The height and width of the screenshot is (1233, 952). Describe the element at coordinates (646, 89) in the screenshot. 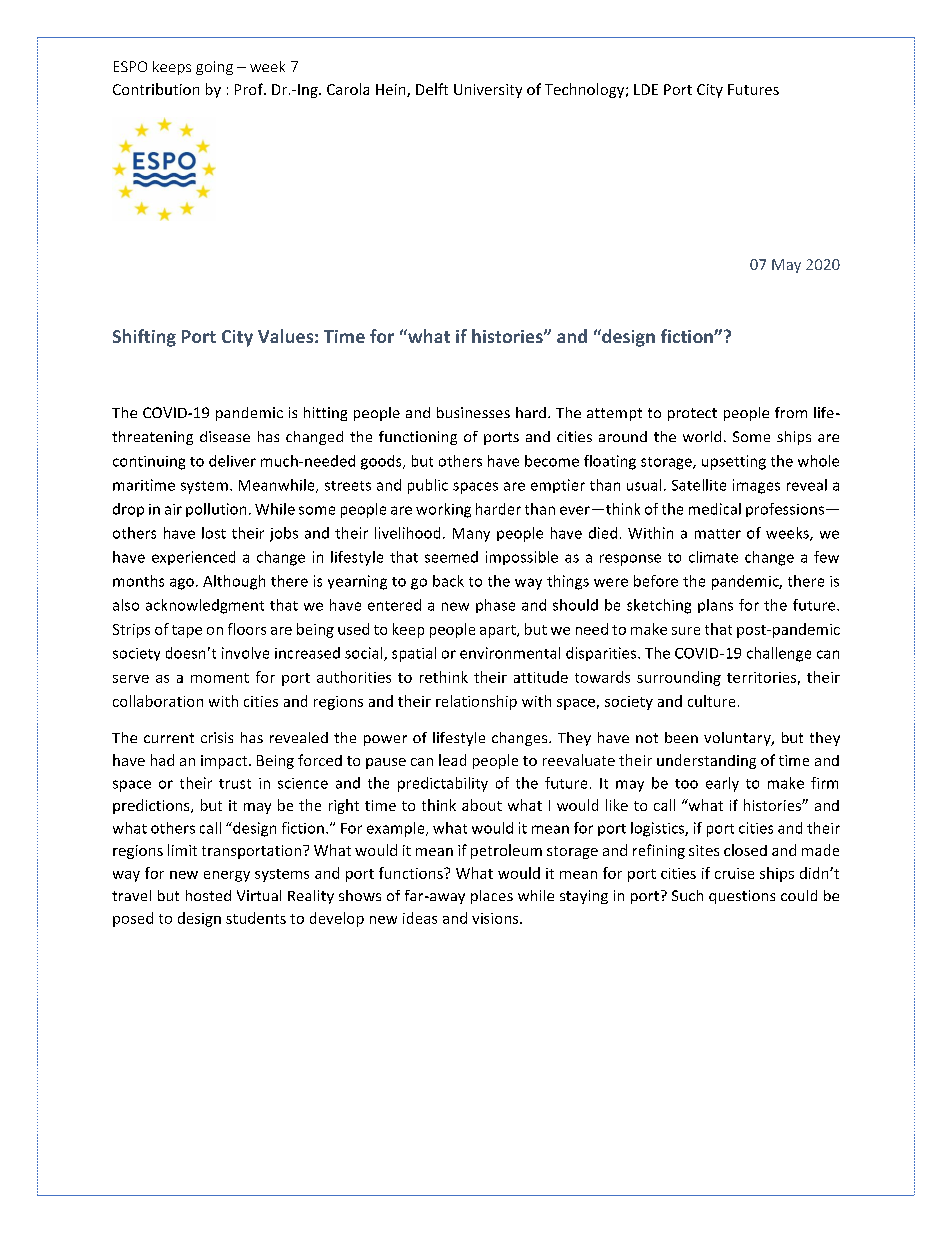

I see `LDE` at that location.
